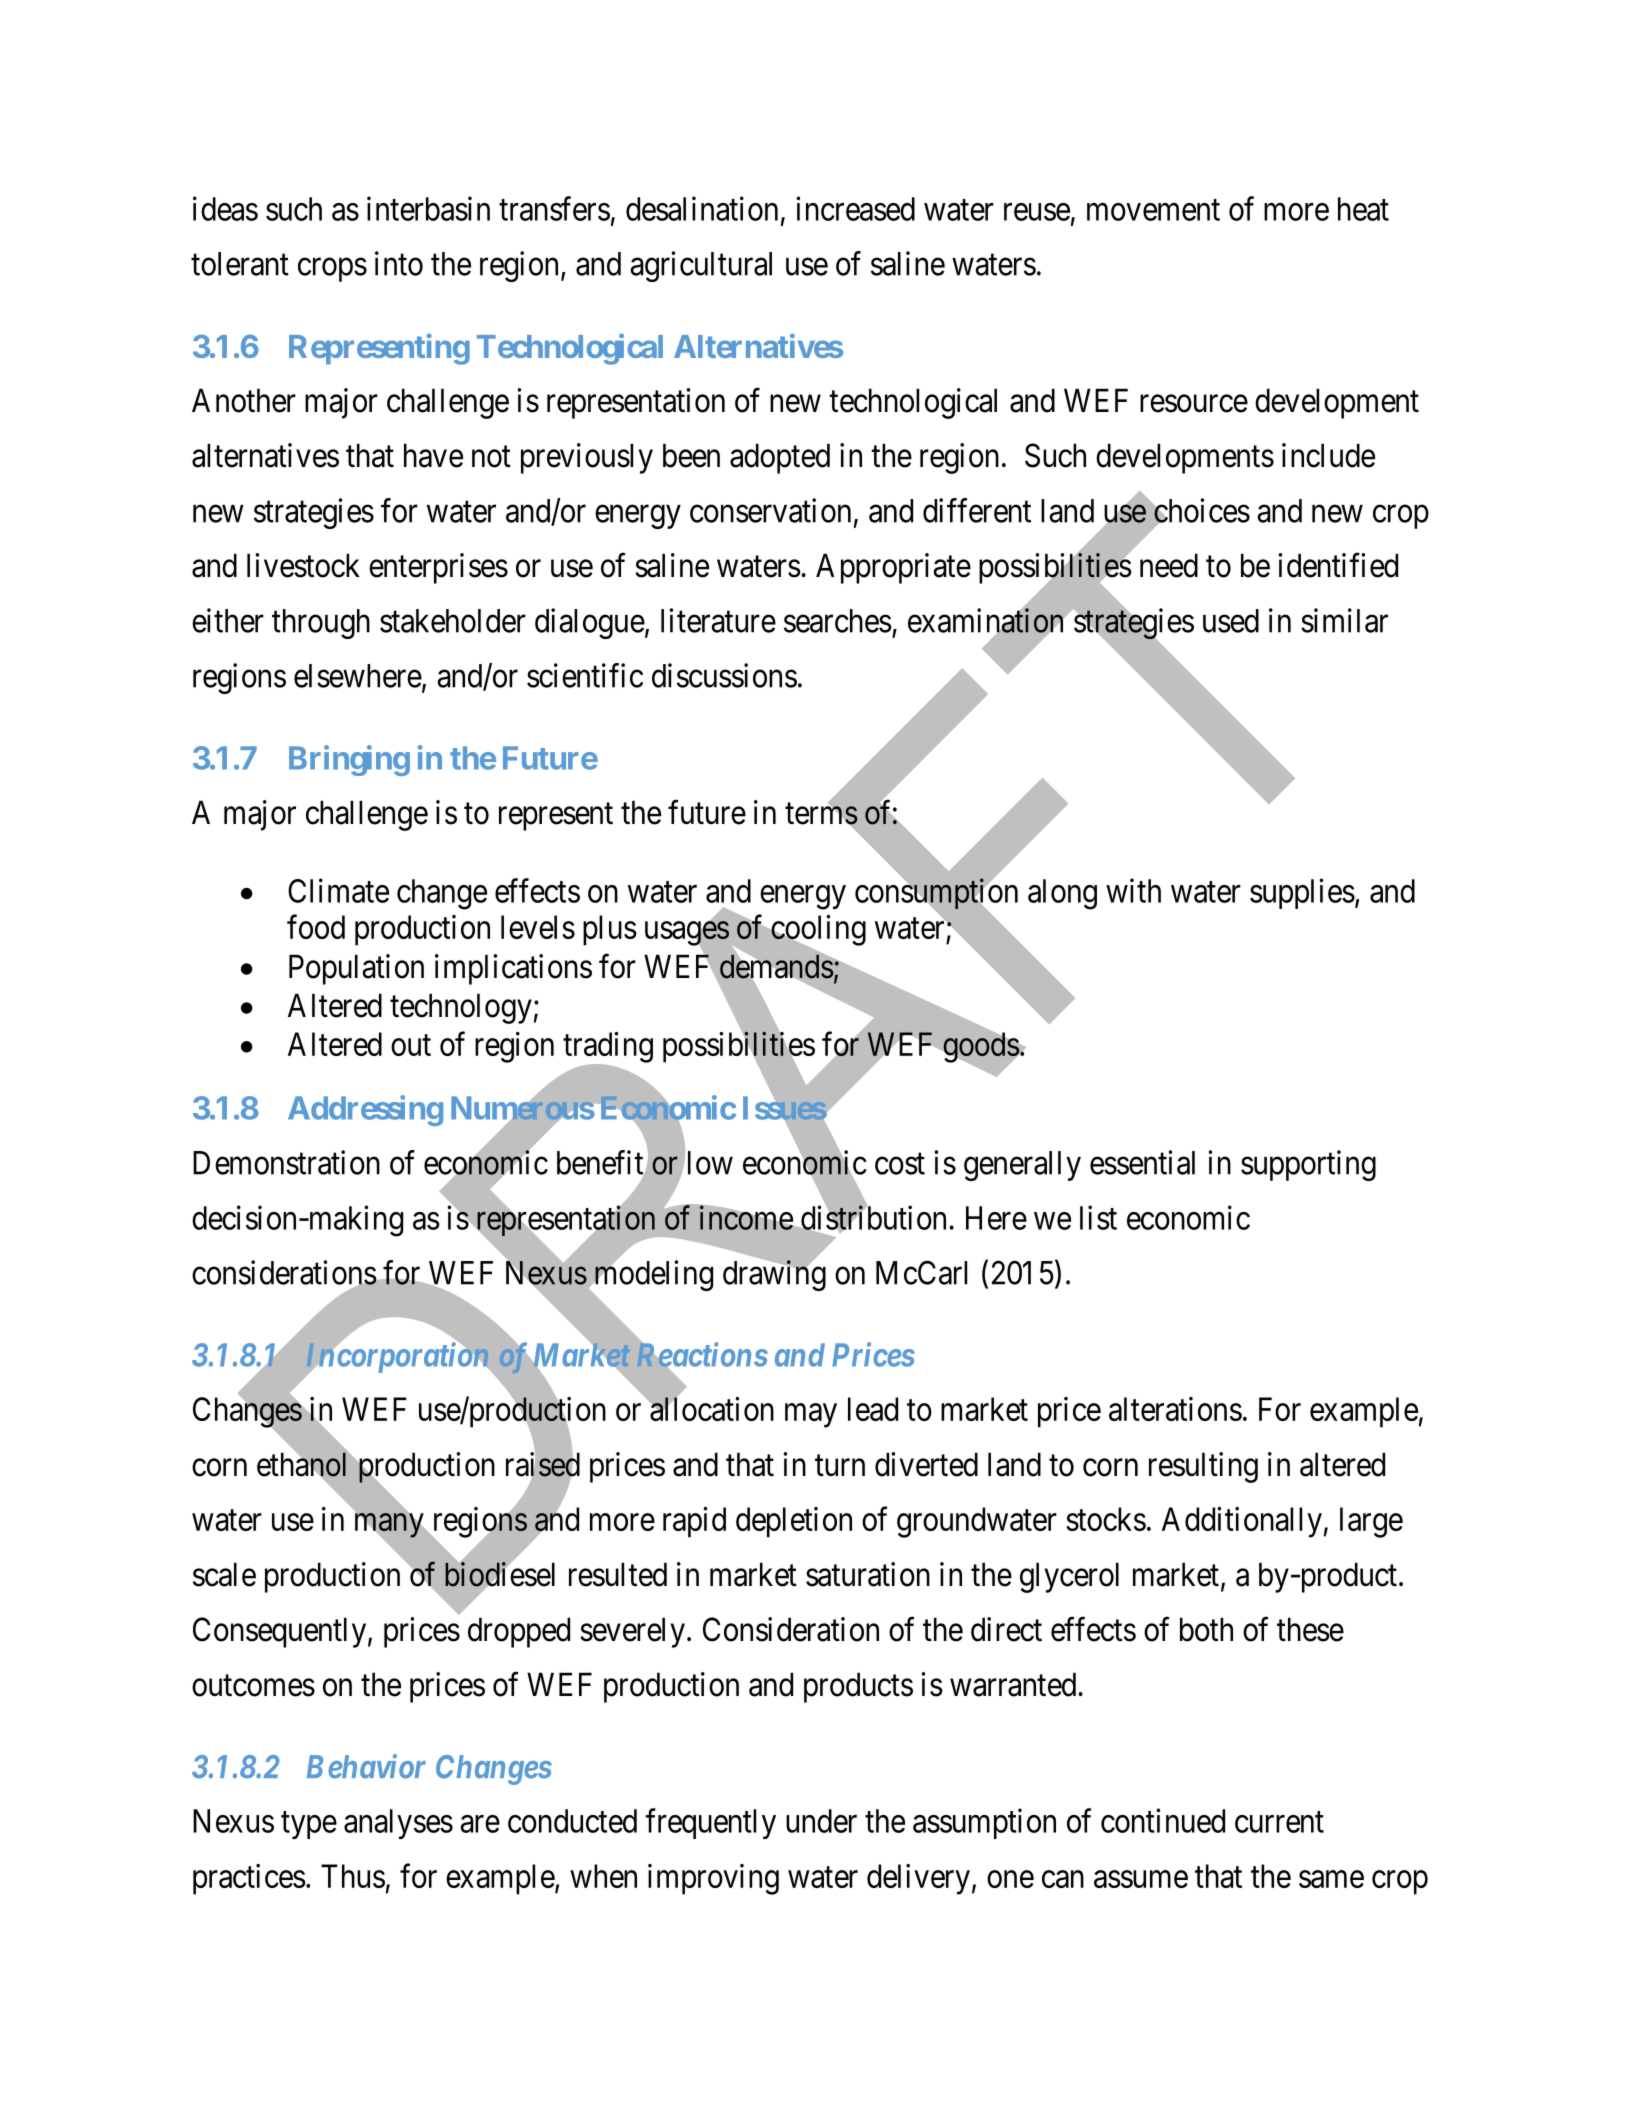 The width and height of the image is (1626, 2105). What do you see at coordinates (608, 1048) in the image?
I see `trading` at bounding box center [608, 1048].
